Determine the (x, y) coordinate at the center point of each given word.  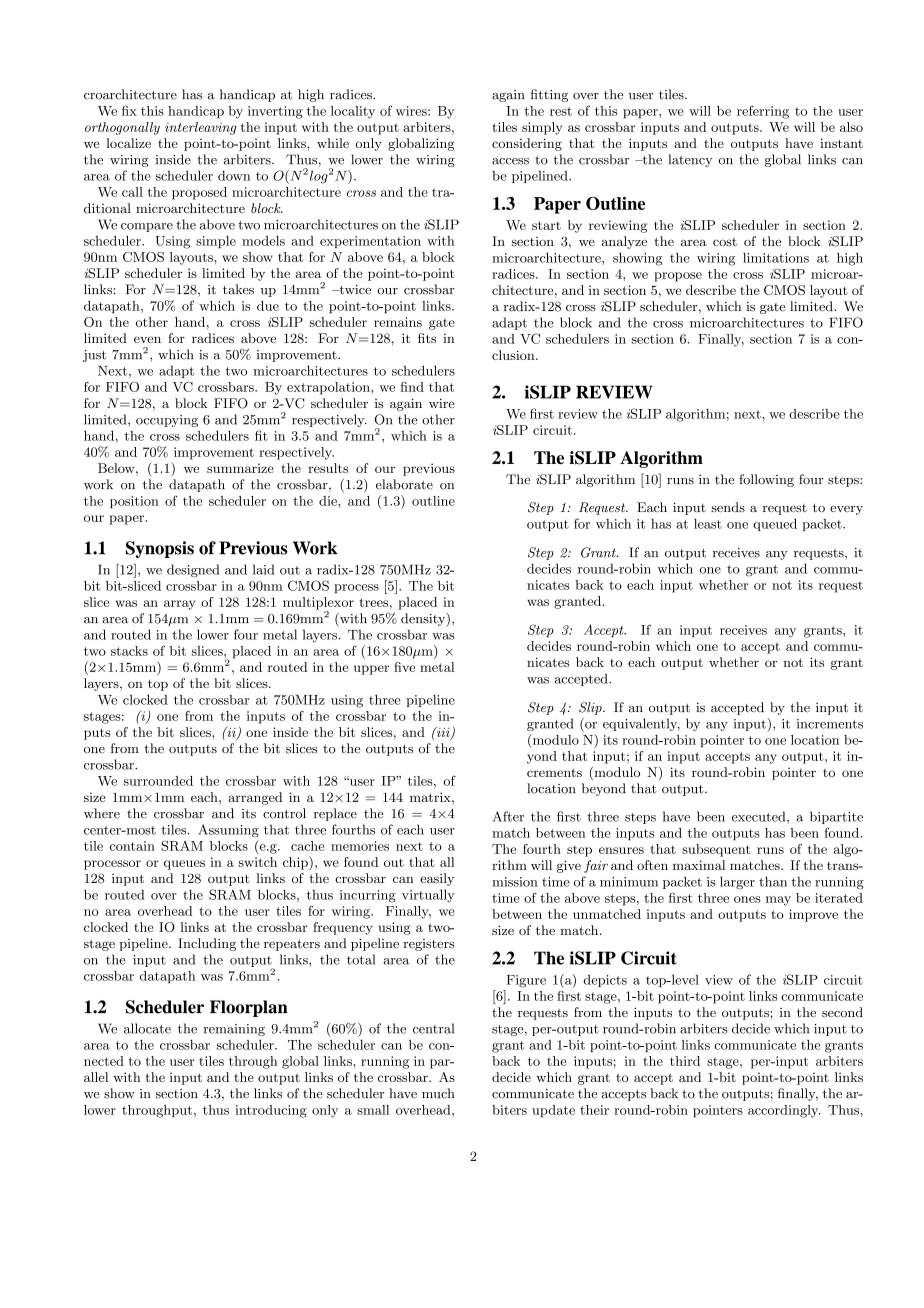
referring (763, 112)
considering (527, 144)
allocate (147, 1028)
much (438, 1093)
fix (129, 110)
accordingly (784, 1111)
